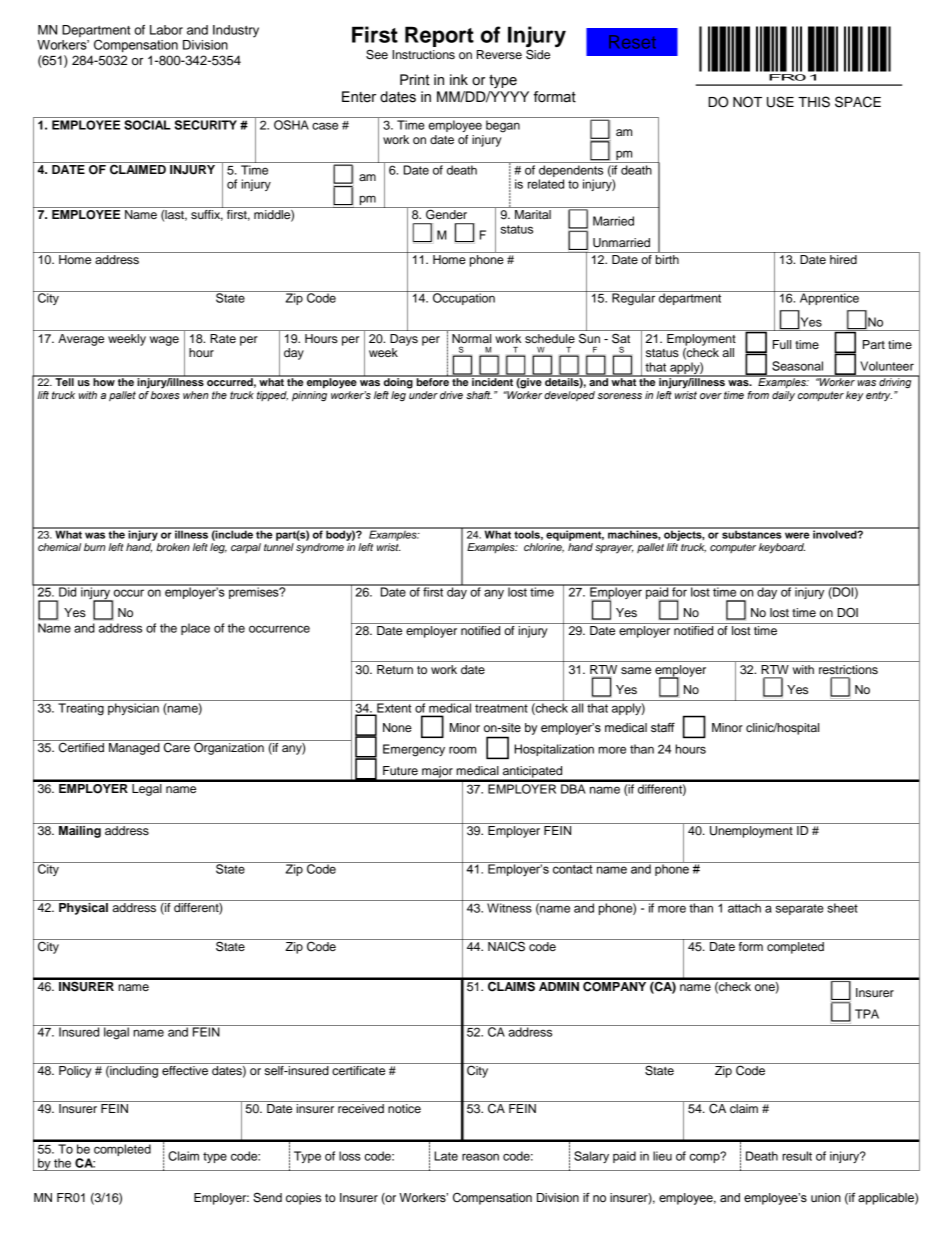 The width and height of the screenshot is (952, 1233). I want to click on Labor, so click(166, 30).
